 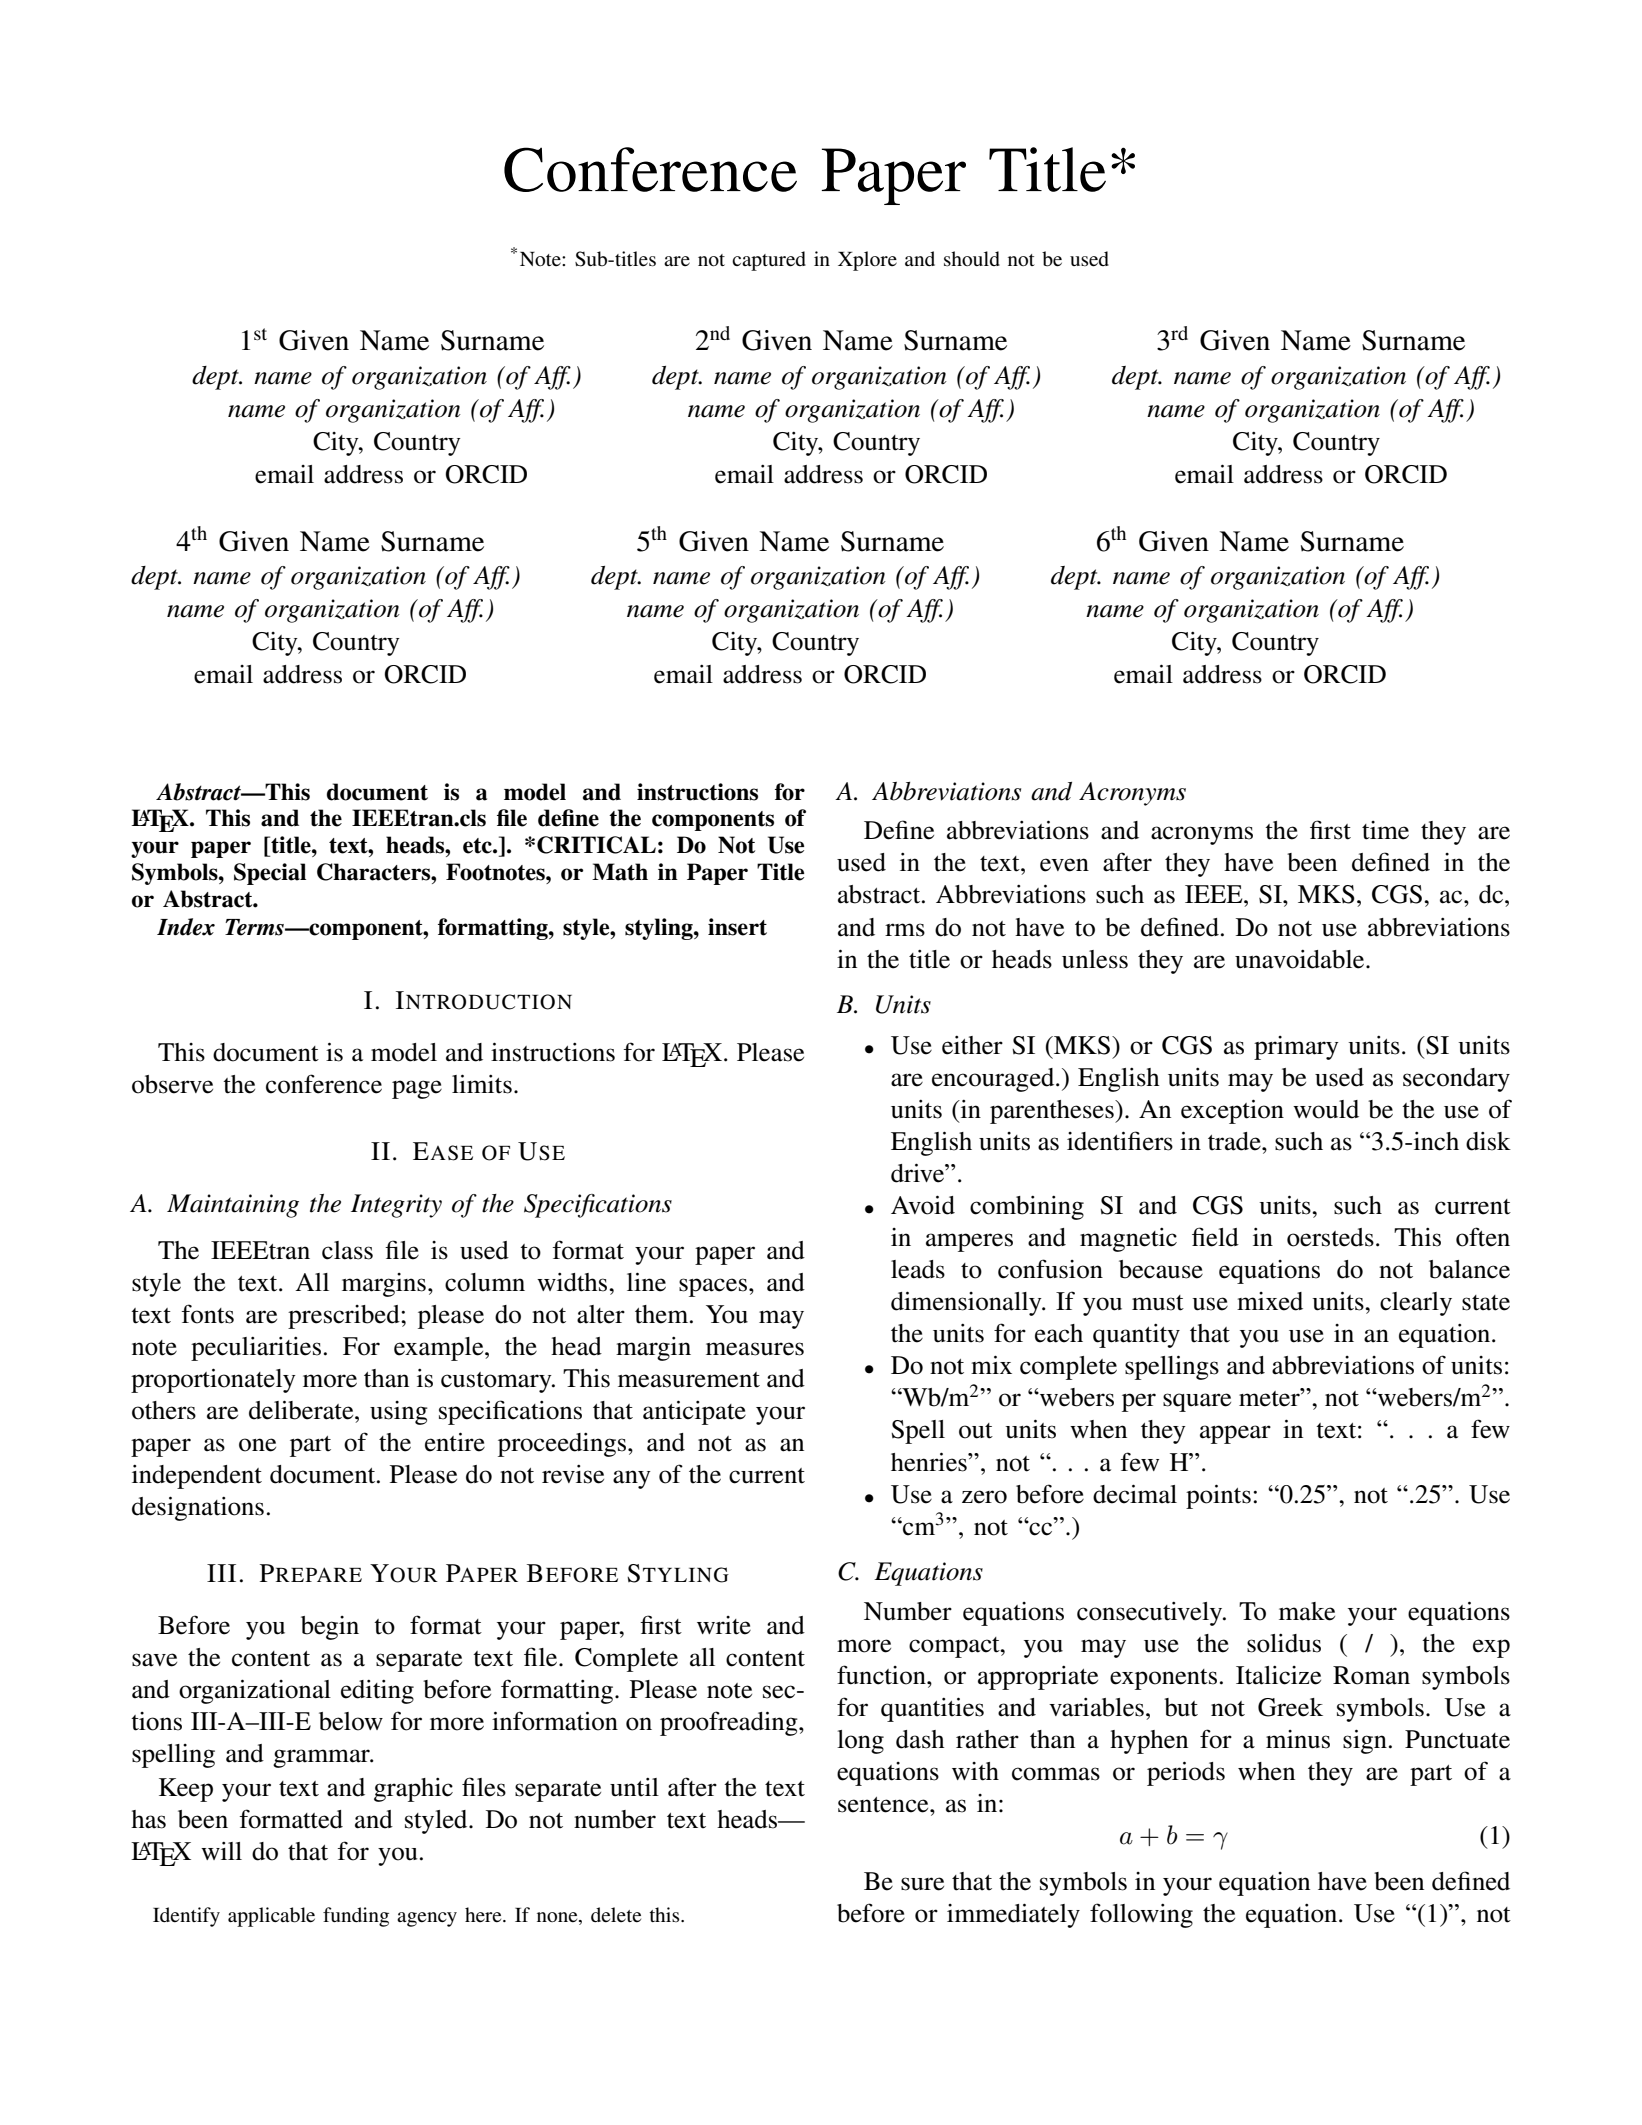 I want to click on points, so click(x=1218, y=1496).
